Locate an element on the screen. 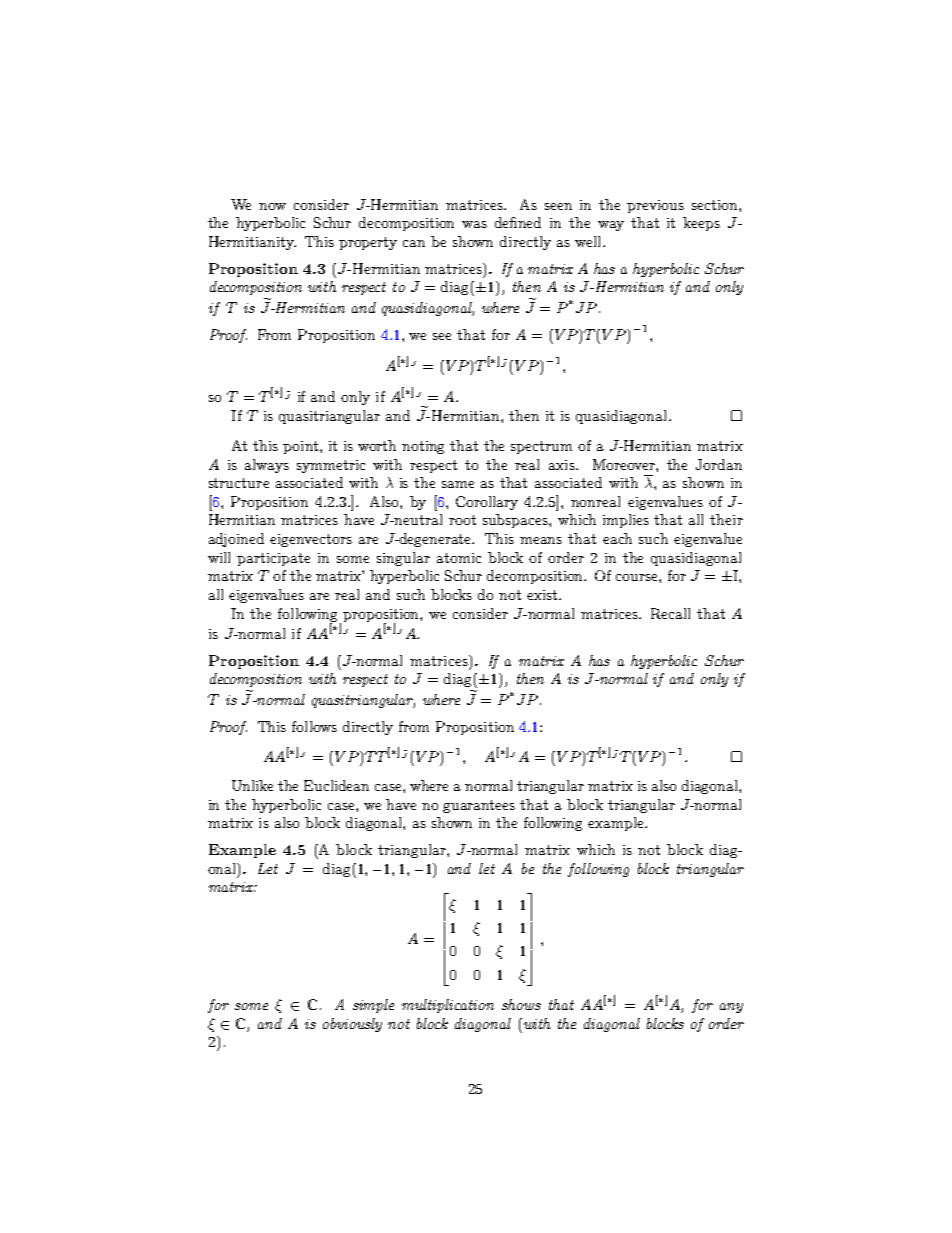 The width and height of the screenshot is (952, 1233). Moreover is located at coordinates (625, 464).
